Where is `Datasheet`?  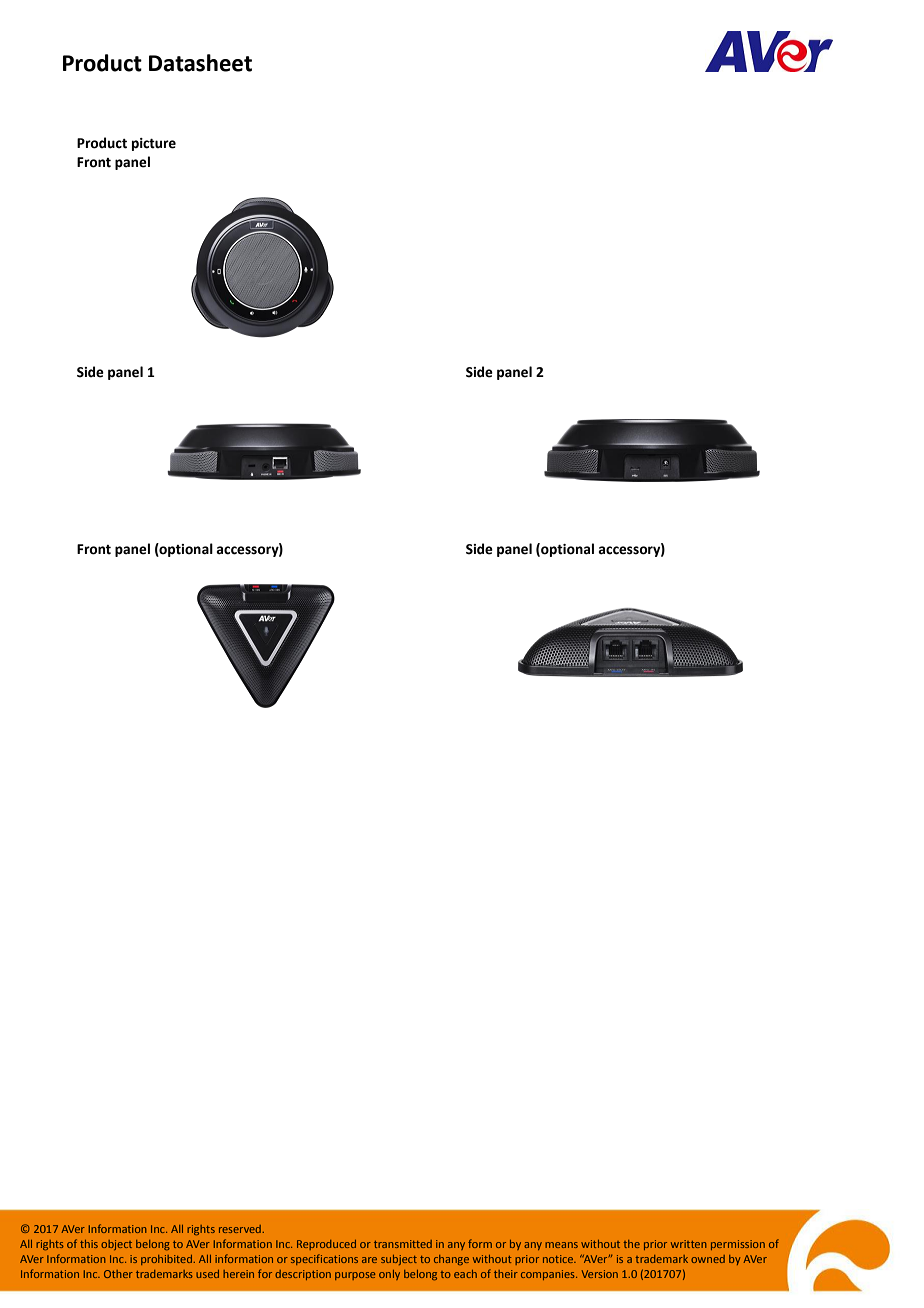
Datasheet is located at coordinates (200, 63).
